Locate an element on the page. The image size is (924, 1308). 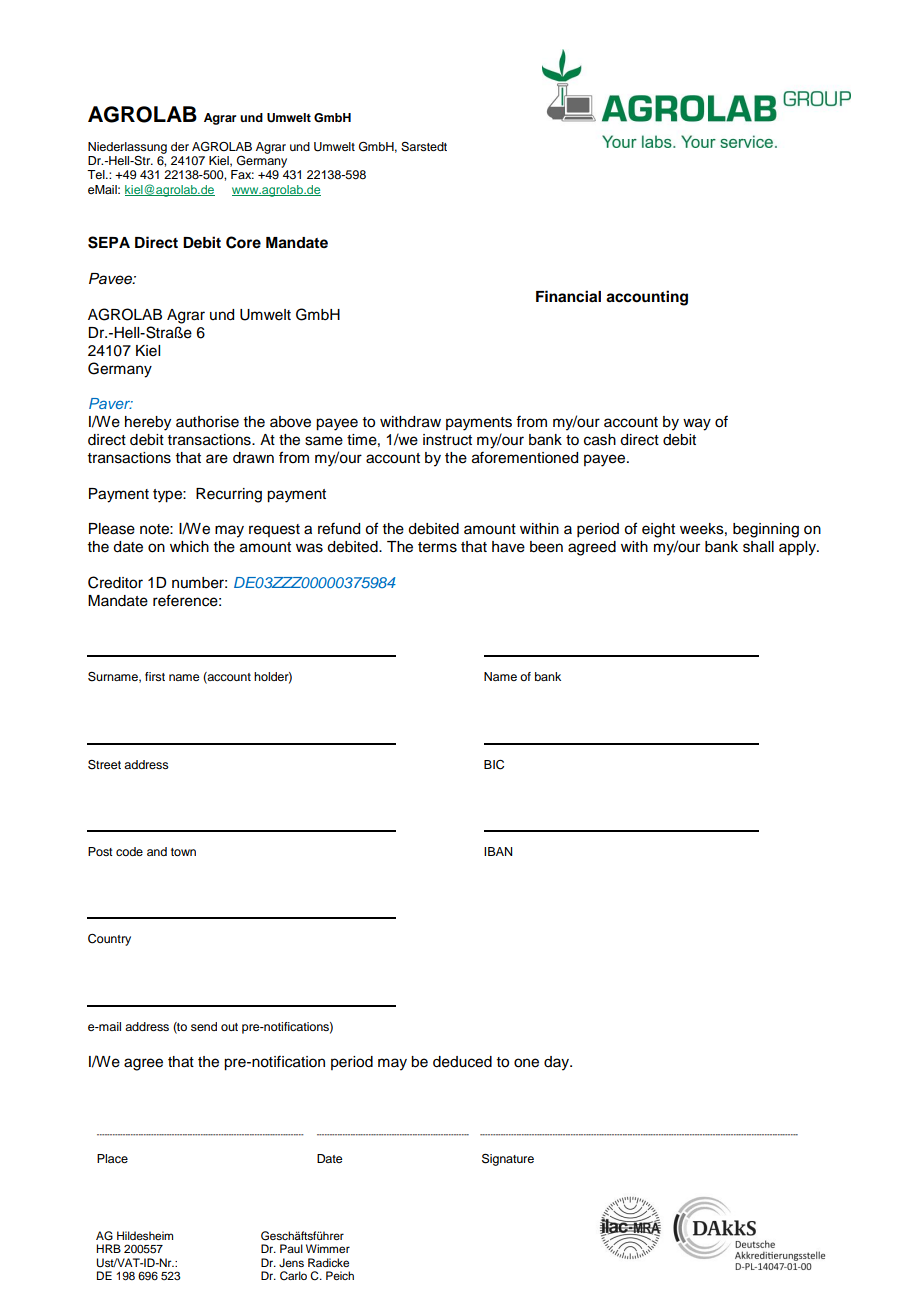
Financial is located at coordinates (568, 296).
